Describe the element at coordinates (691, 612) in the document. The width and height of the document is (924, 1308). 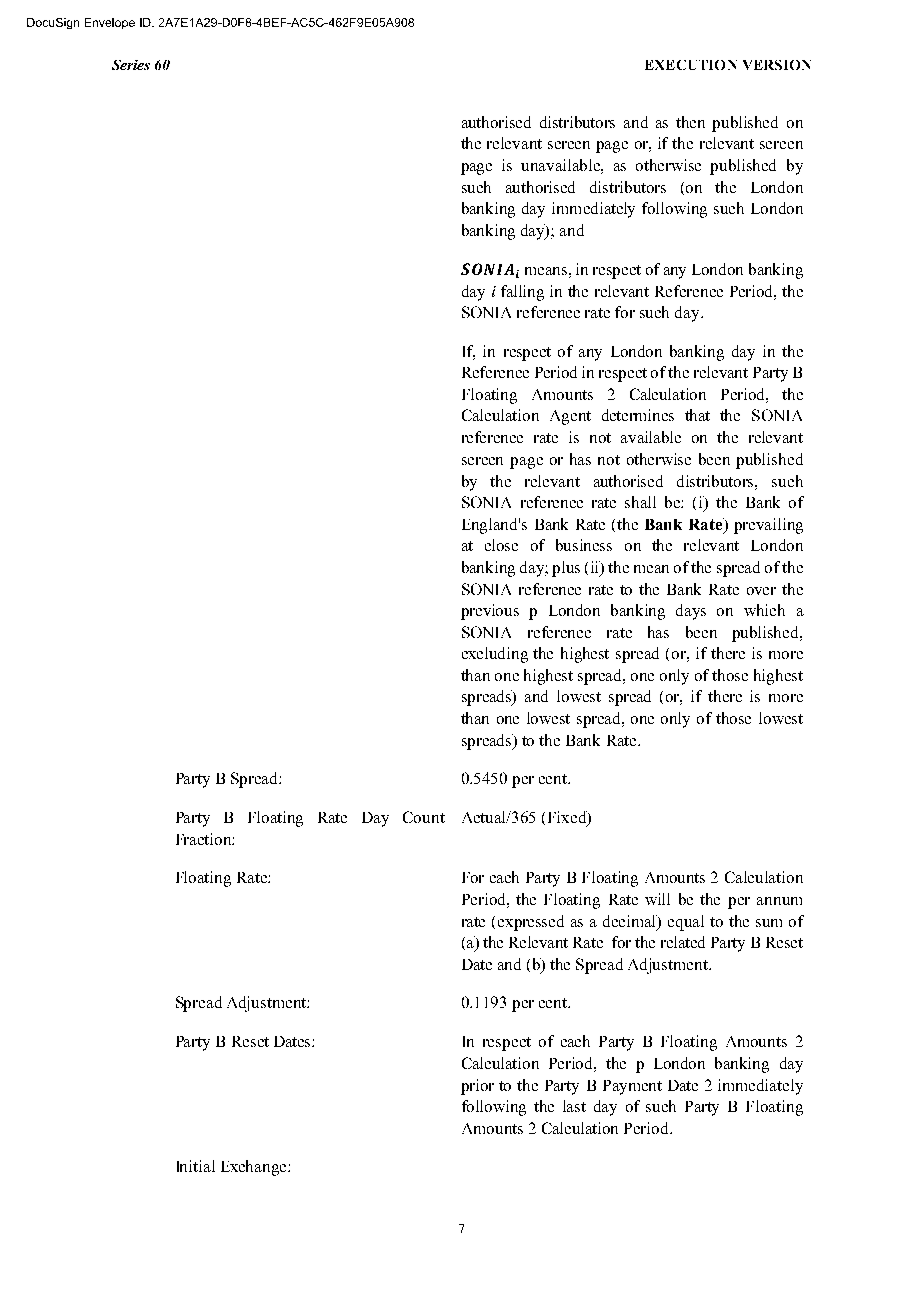
I see `days` at that location.
